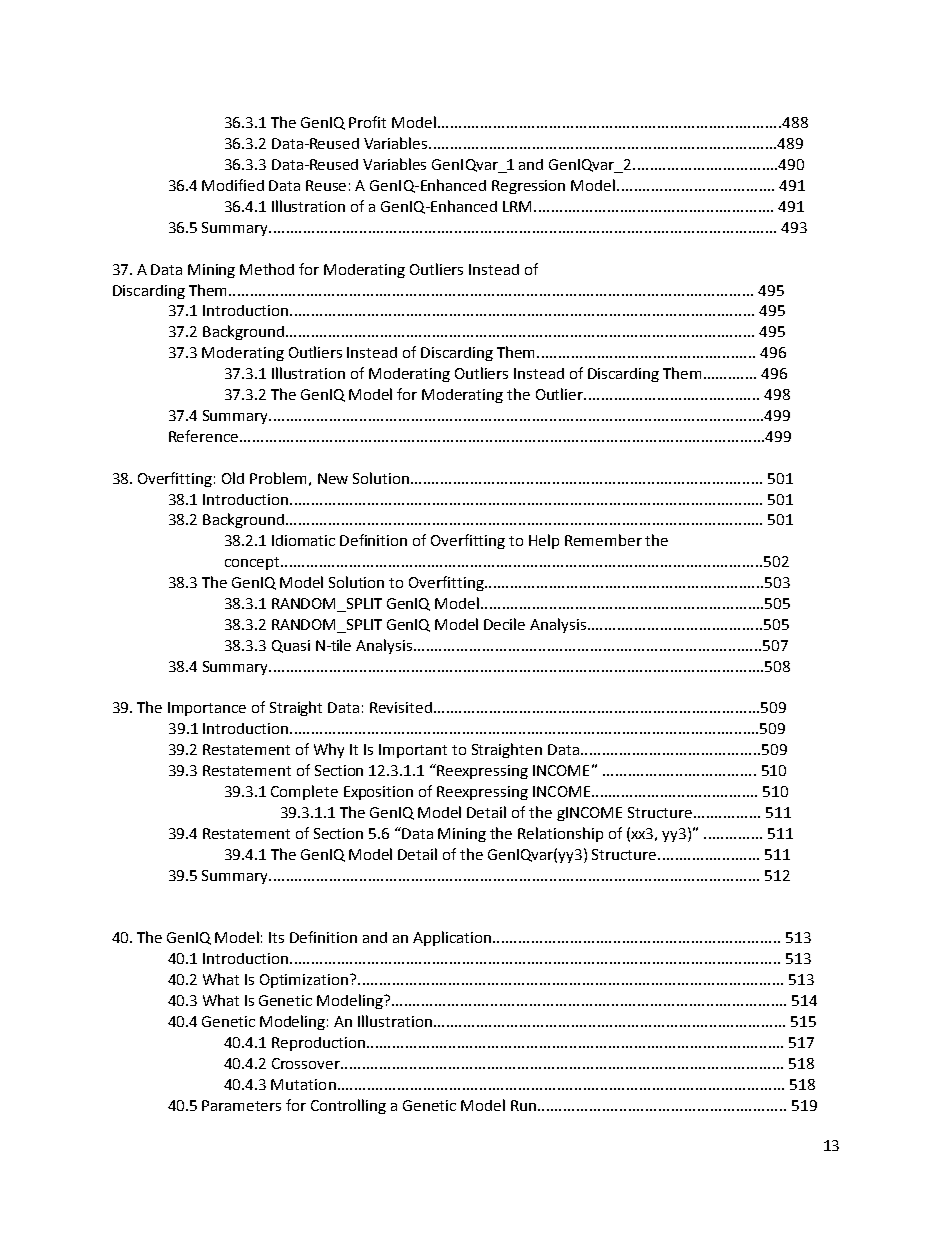  I want to click on Profit, so click(367, 122).
